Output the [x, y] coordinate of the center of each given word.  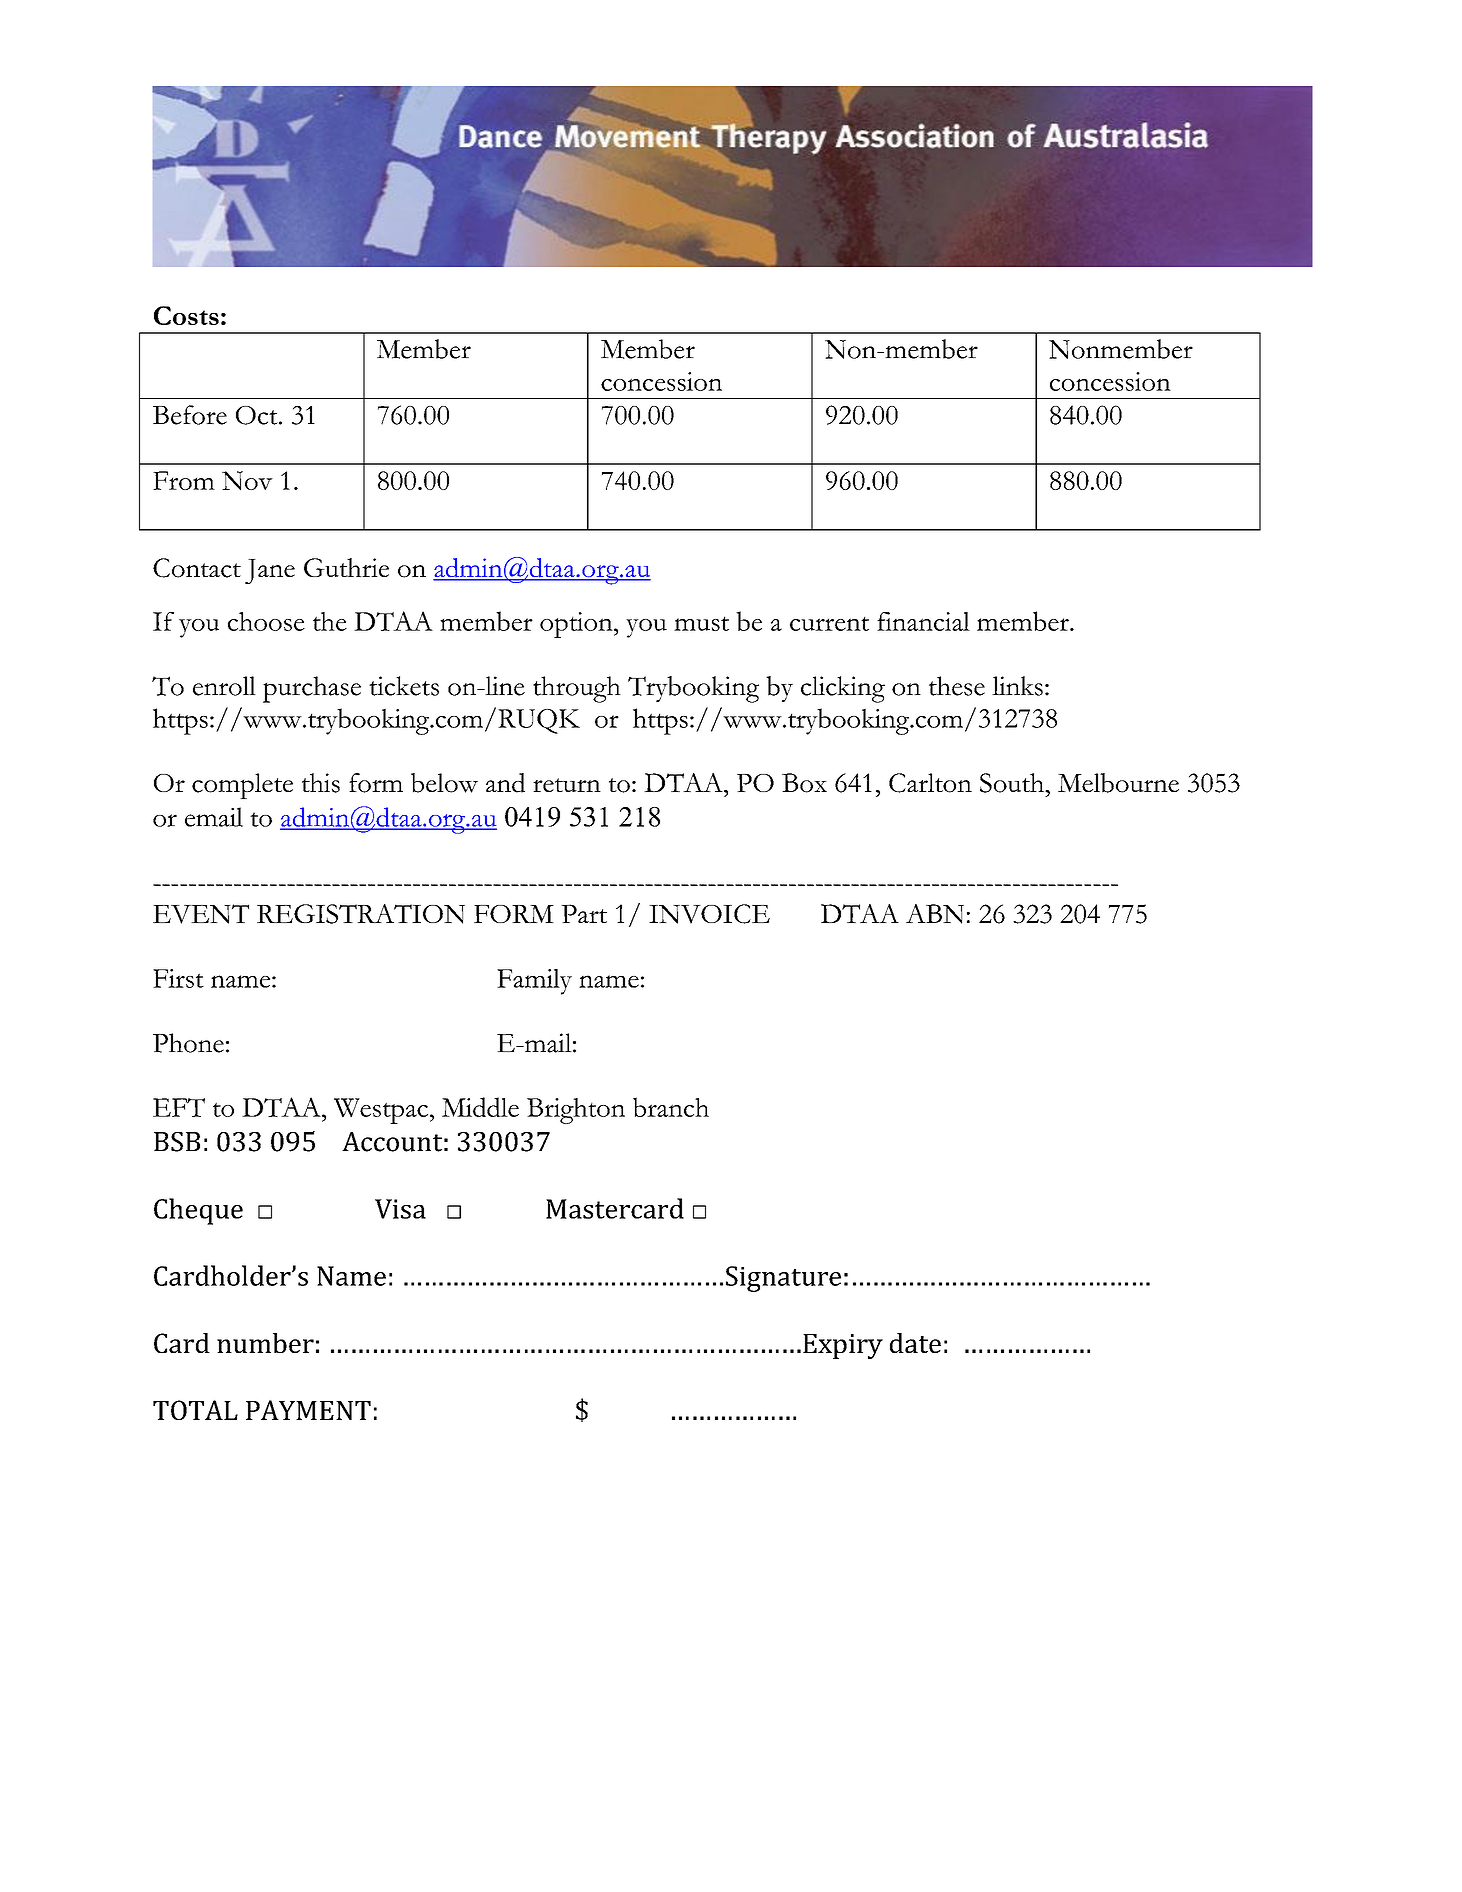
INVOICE [709, 914]
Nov [247, 481]
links [1017, 686]
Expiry [843, 1346]
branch [671, 1107]
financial [923, 621]
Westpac [381, 1111]
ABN [935, 914]
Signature [783, 1279]
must [701, 623]
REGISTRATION [361, 914]
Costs [186, 315]
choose [266, 621]
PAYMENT [308, 1410]
